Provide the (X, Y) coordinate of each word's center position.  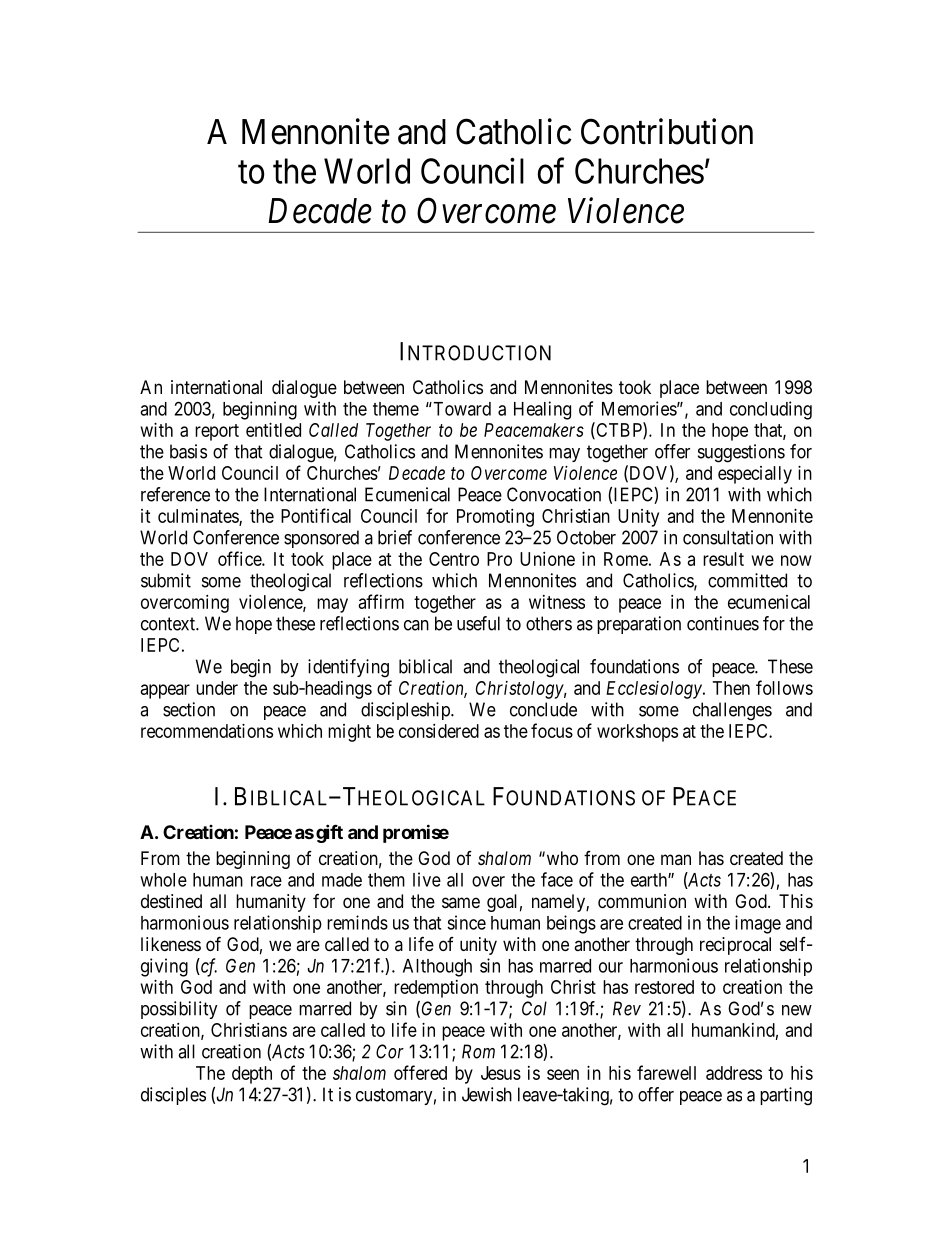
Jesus (501, 1073)
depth (252, 1075)
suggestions (741, 453)
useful (478, 623)
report (217, 432)
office (240, 558)
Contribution (667, 131)
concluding (771, 410)
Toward (461, 409)
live (427, 879)
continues (723, 623)
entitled (273, 430)
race (266, 881)
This (796, 901)
